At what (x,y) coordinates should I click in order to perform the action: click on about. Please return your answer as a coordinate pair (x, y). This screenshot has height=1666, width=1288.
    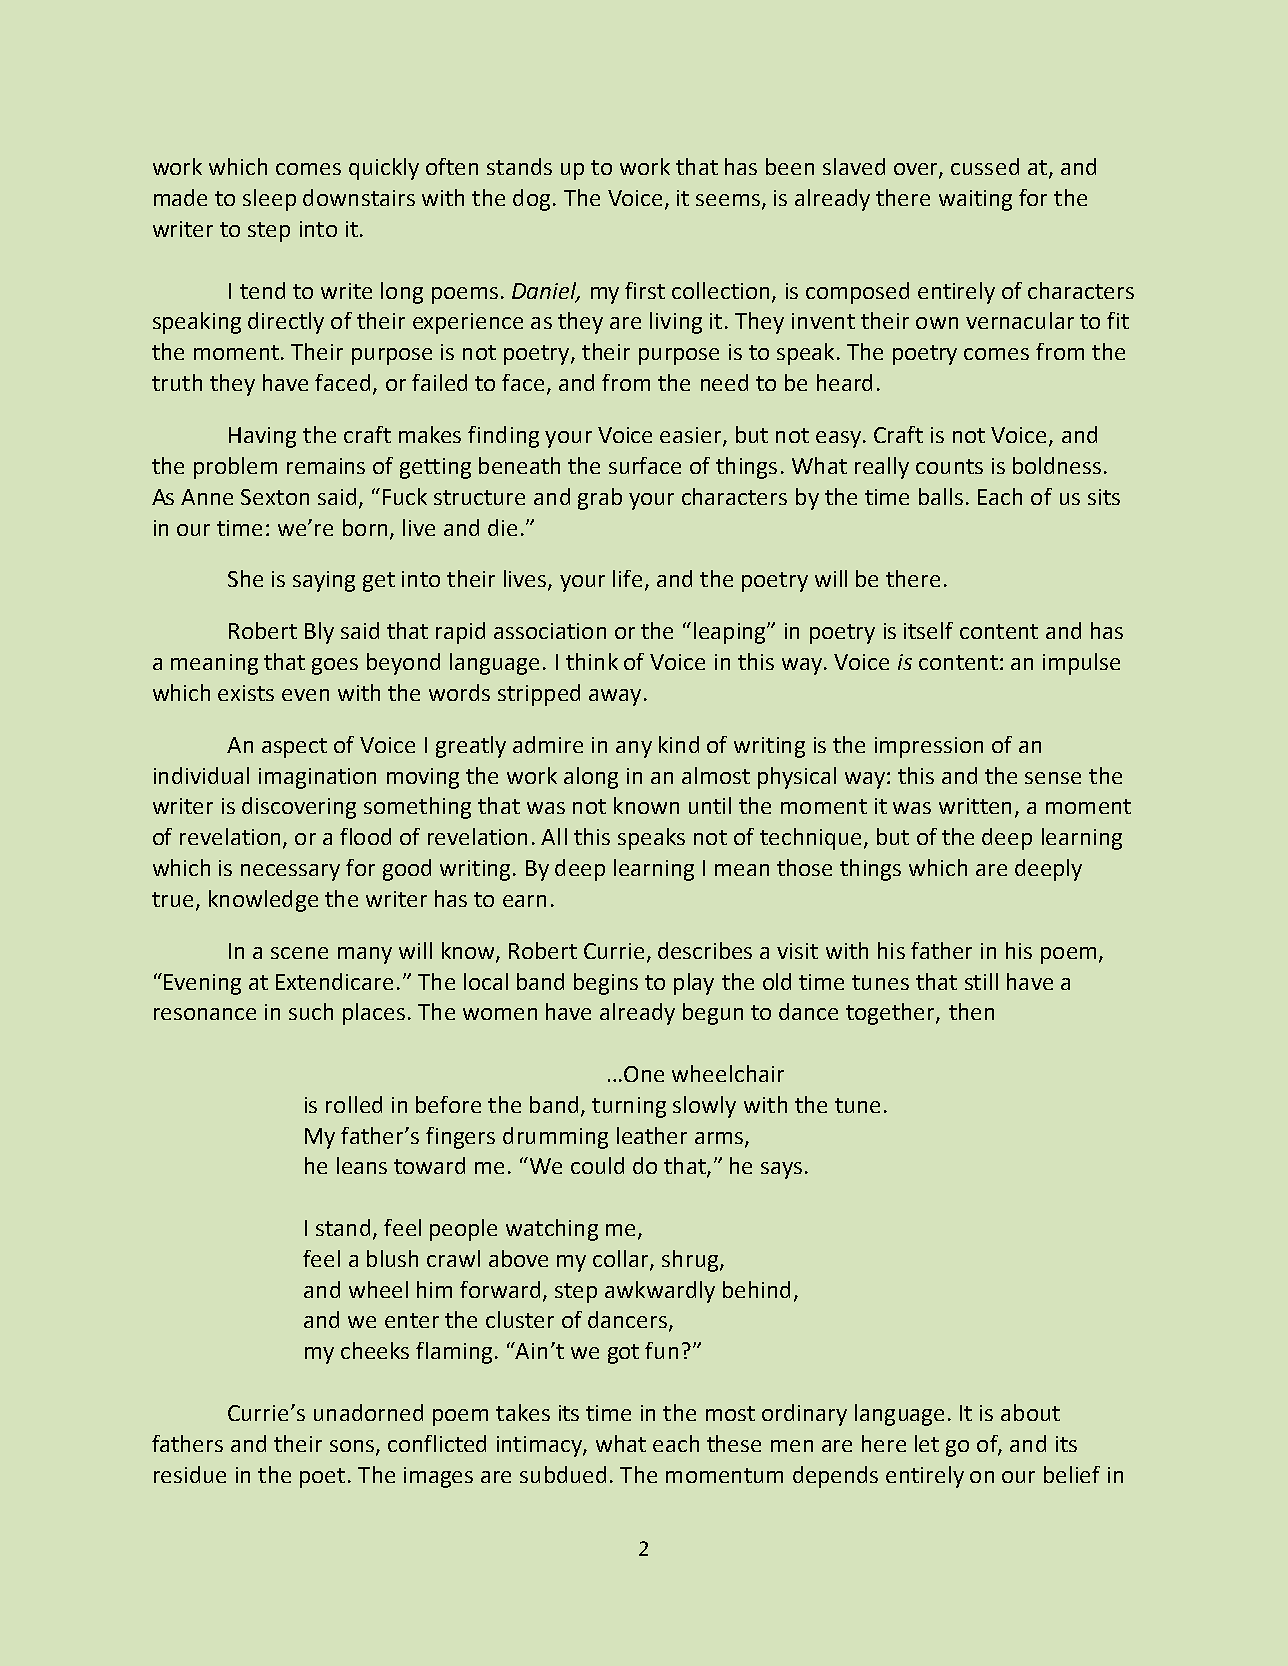
    Looking at the image, I should click on (1030, 1412).
